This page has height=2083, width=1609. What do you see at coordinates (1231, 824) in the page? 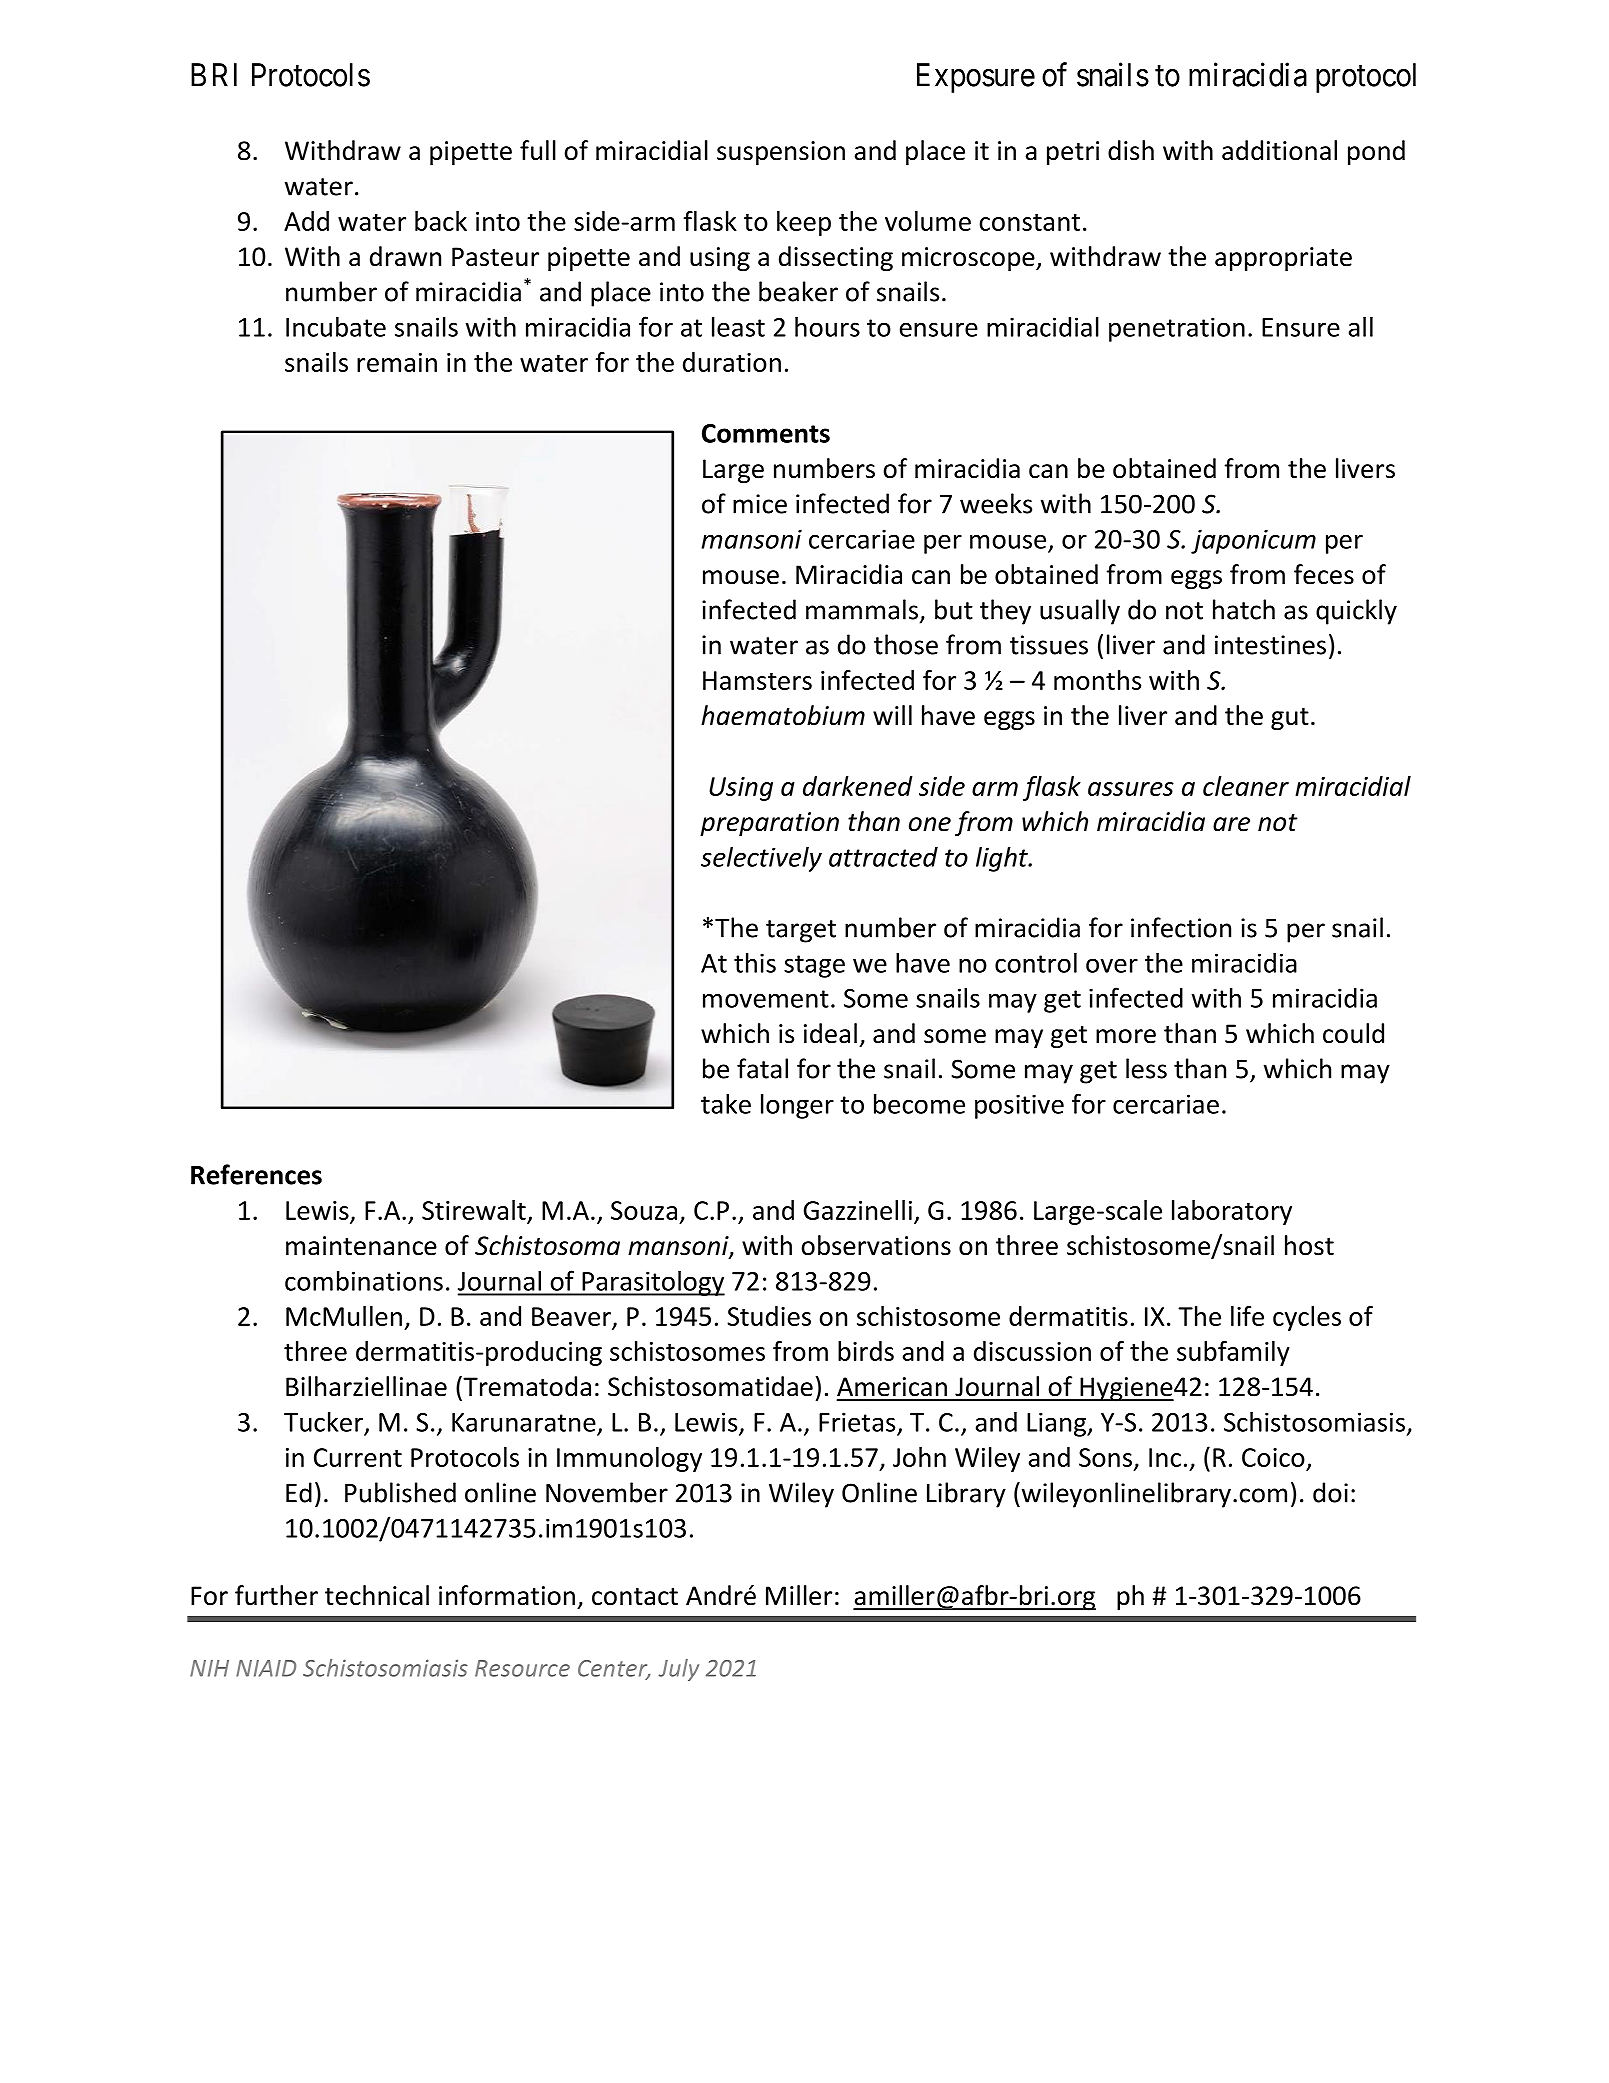
I see `are` at bounding box center [1231, 824].
